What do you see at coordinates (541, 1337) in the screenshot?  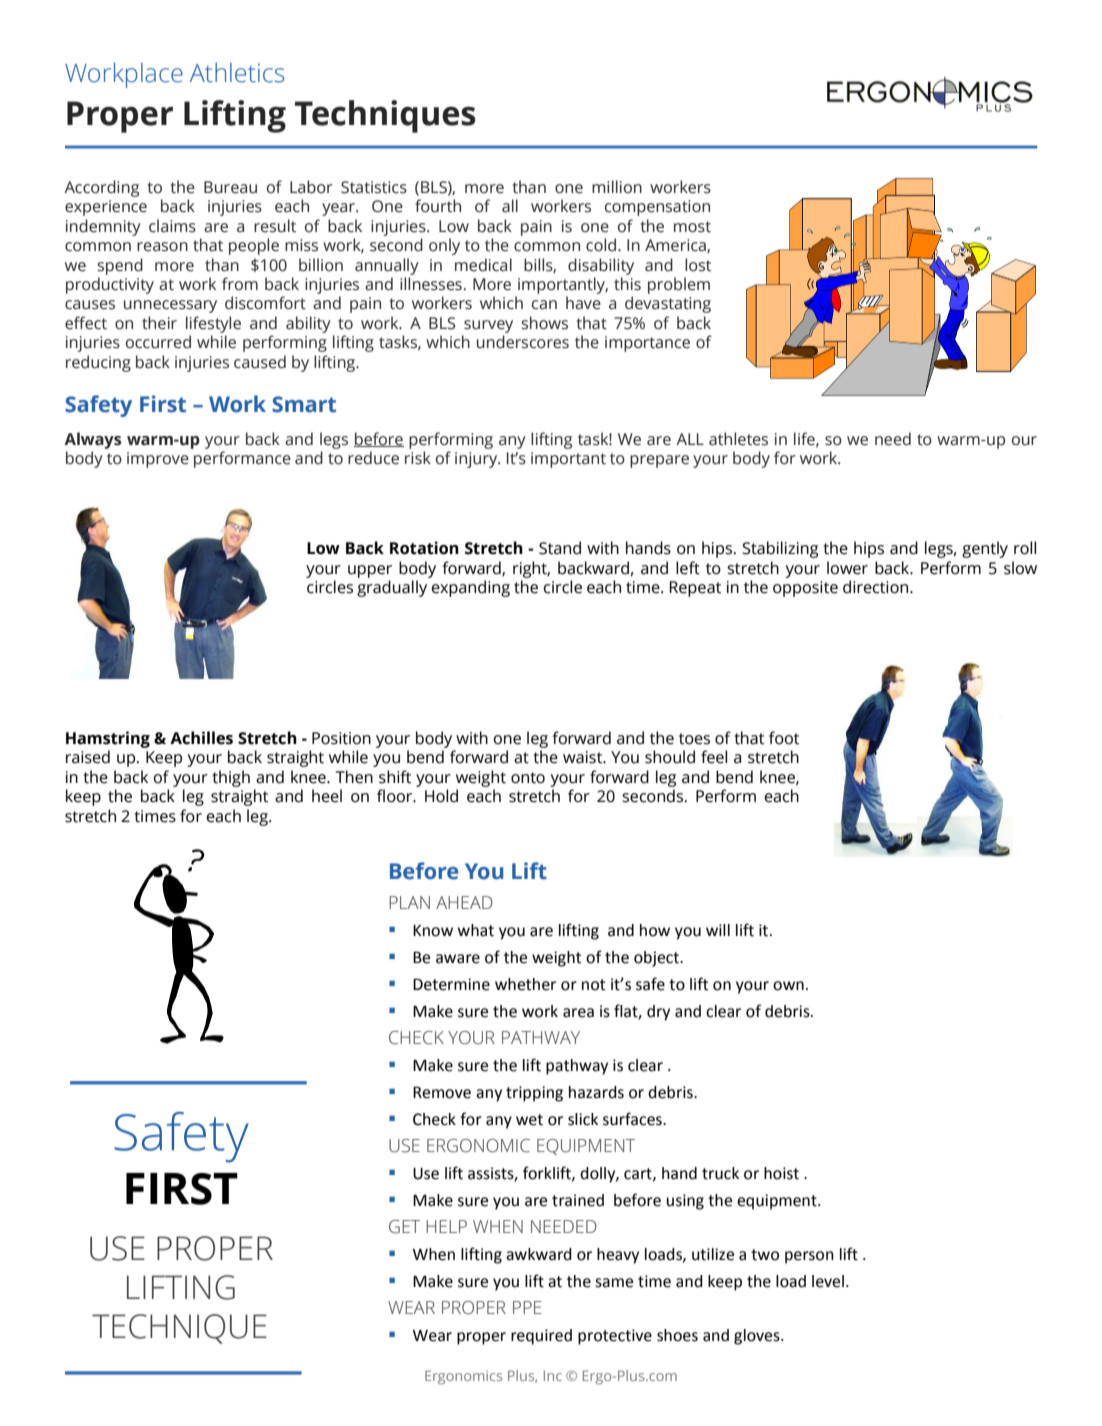 I see `required` at bounding box center [541, 1337].
